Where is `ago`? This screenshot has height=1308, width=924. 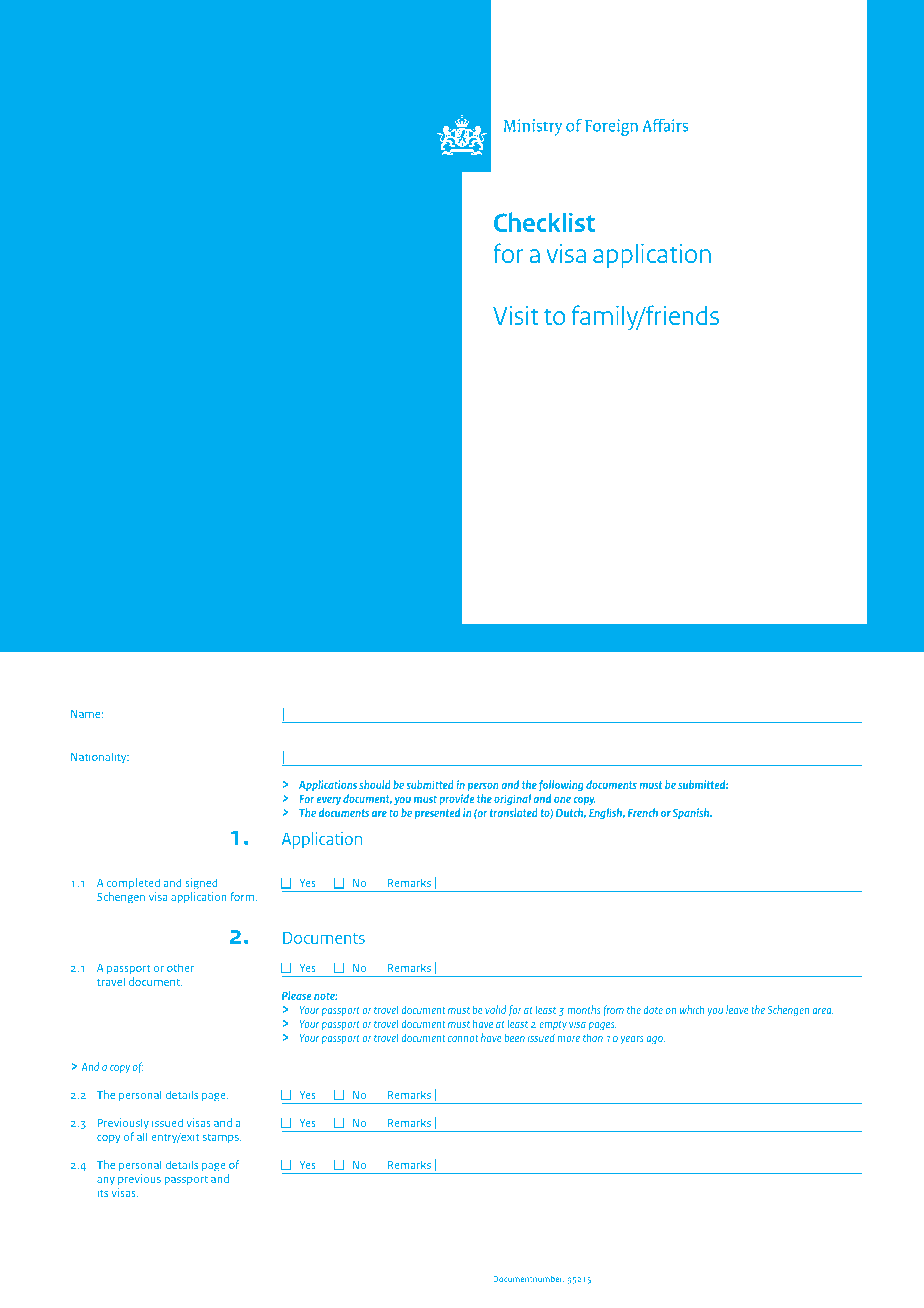 ago is located at coordinates (655, 1040).
